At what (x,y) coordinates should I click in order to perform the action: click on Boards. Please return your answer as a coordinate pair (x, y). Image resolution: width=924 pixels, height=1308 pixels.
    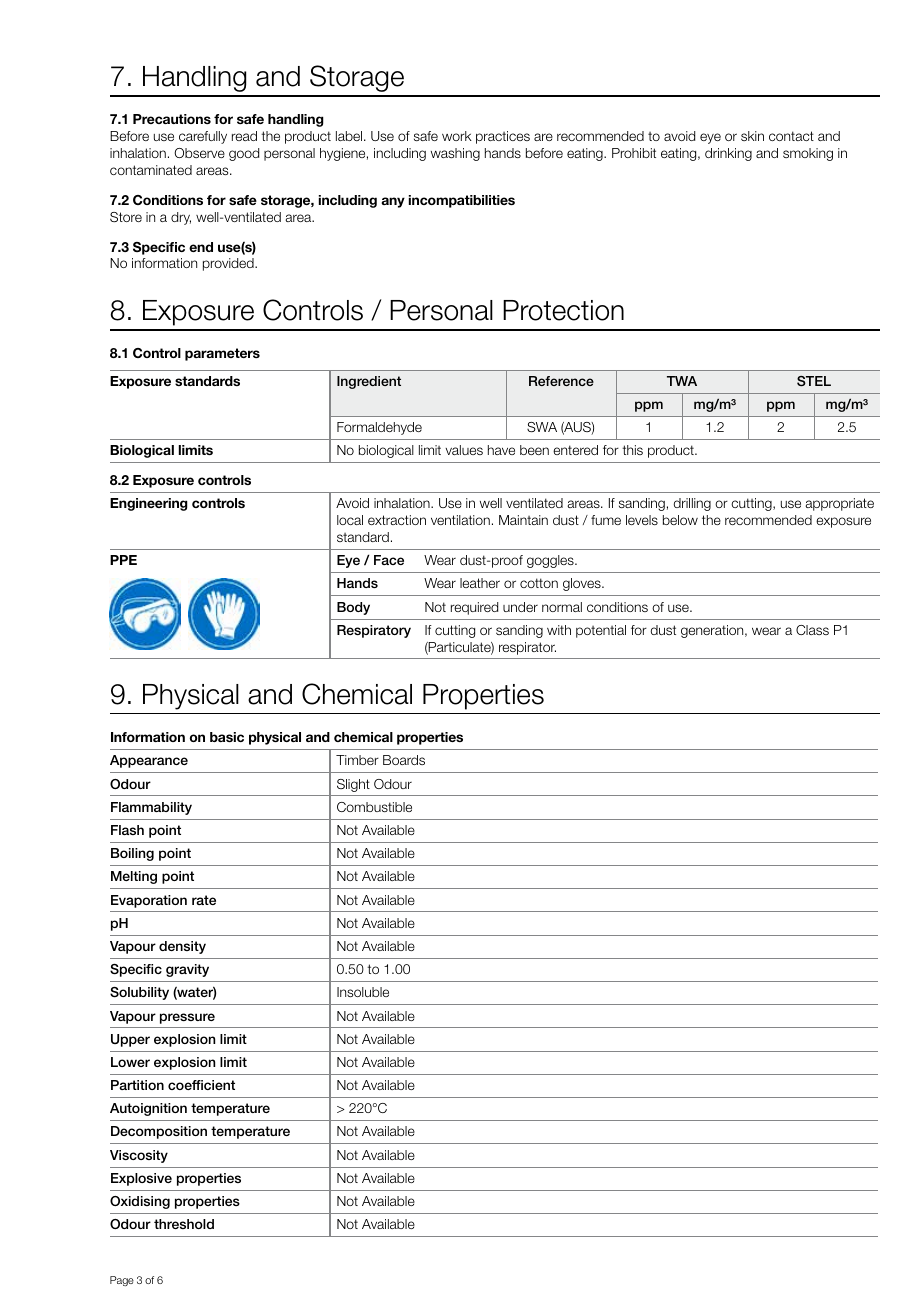
    Looking at the image, I should click on (404, 760).
